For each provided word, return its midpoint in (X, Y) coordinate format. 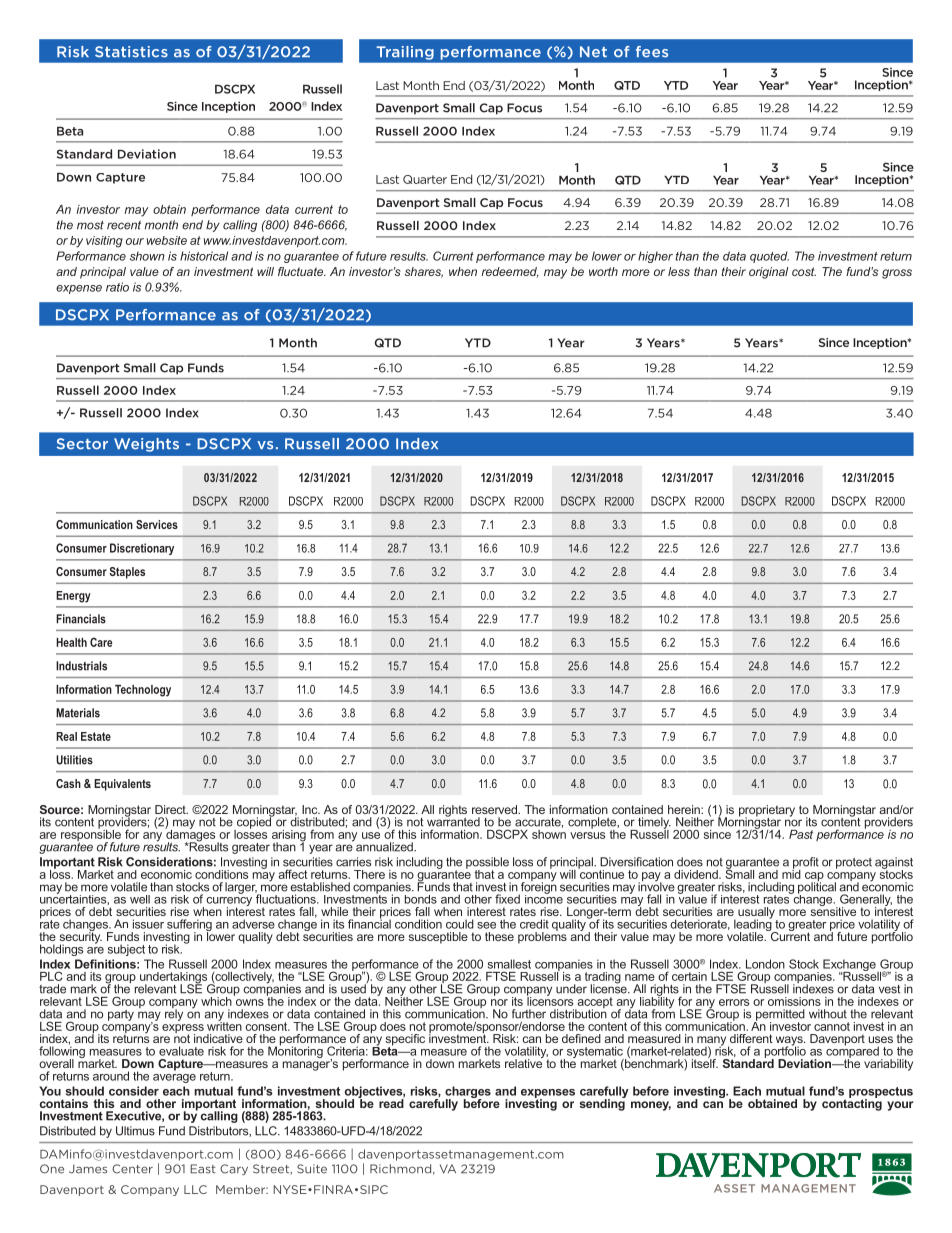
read (391, 1103)
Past (801, 834)
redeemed (510, 272)
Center (132, 1169)
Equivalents (122, 785)
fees (652, 52)
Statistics (131, 52)
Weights (146, 445)
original (768, 273)
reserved (495, 809)
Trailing (405, 53)
